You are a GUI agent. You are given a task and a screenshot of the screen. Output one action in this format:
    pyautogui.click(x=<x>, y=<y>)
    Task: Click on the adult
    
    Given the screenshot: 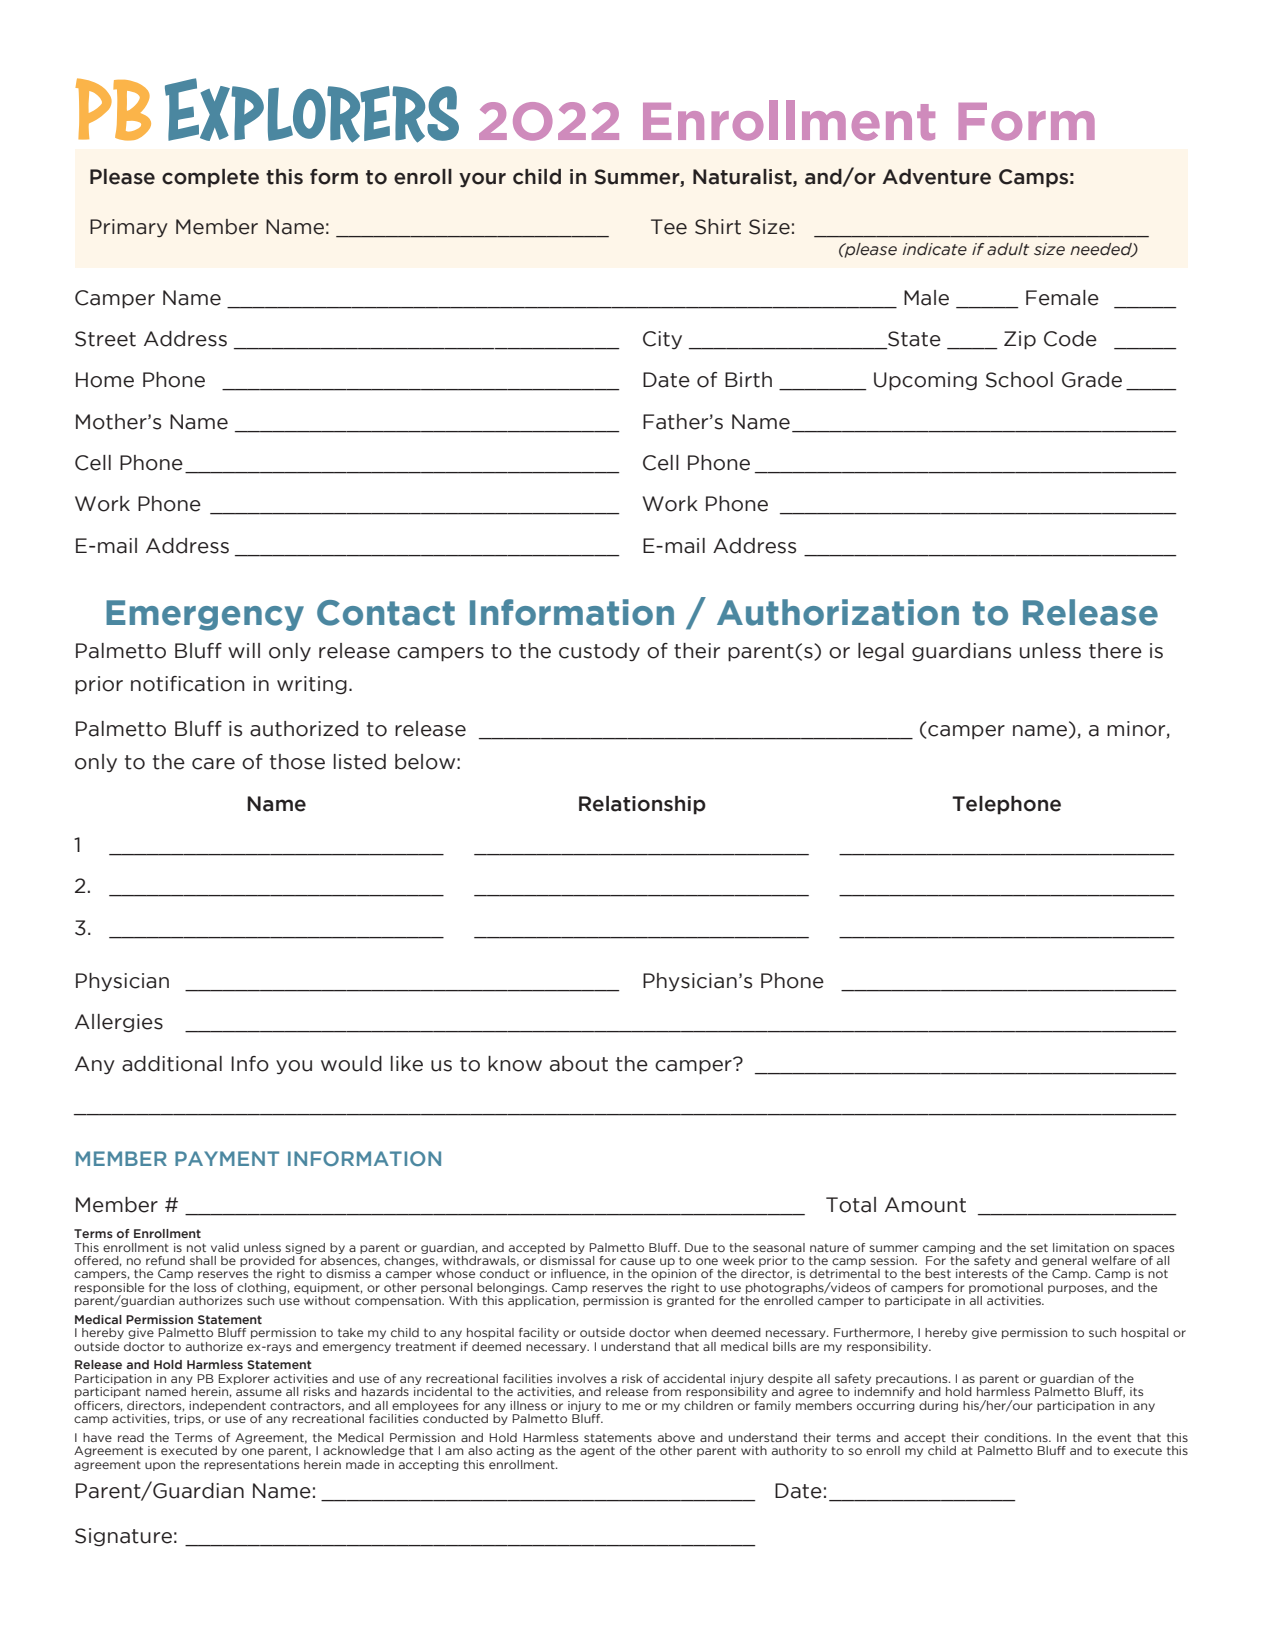 What is the action you would take?
    pyautogui.click(x=1008, y=249)
